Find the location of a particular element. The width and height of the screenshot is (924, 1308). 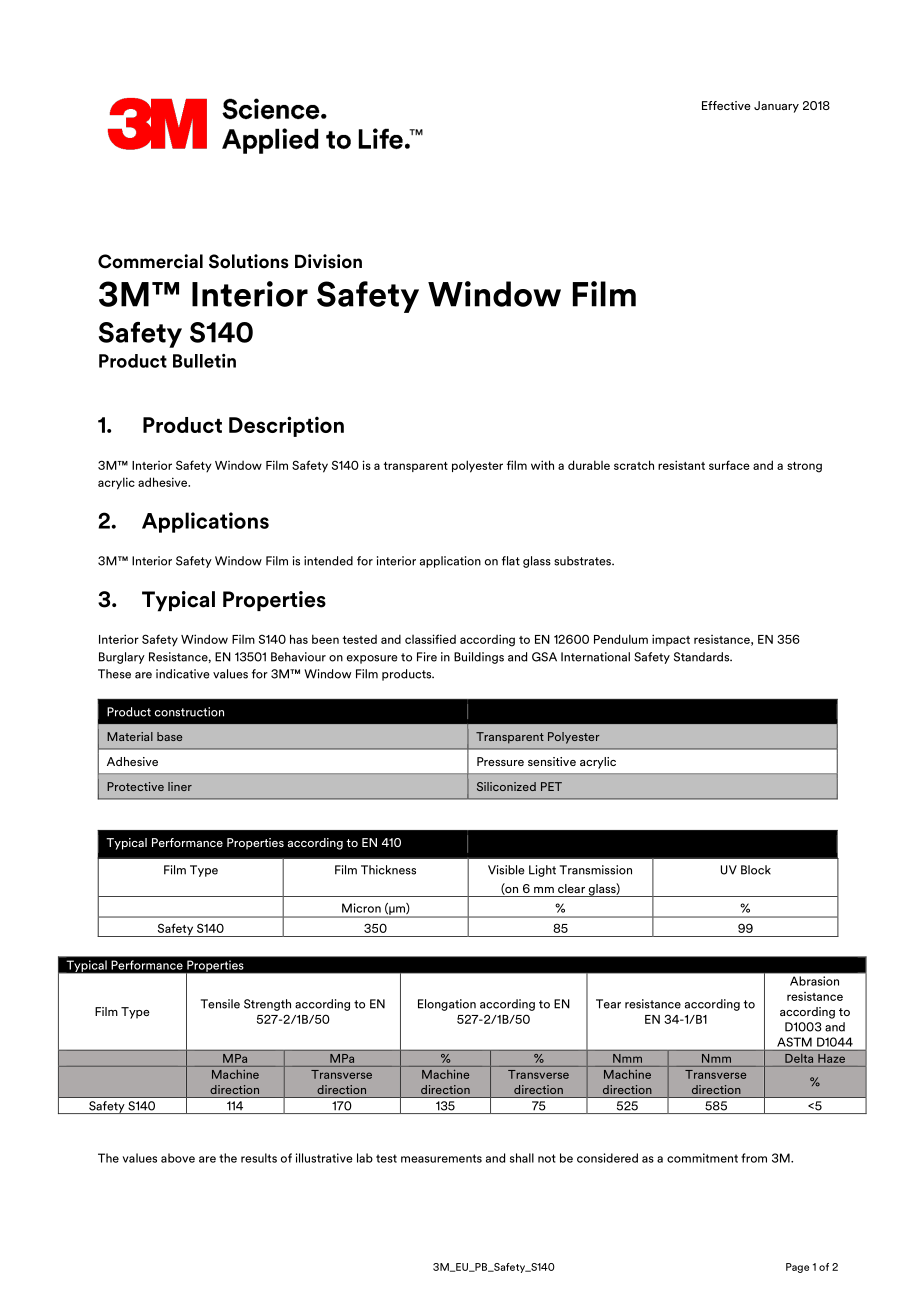

Block is located at coordinates (756, 870).
